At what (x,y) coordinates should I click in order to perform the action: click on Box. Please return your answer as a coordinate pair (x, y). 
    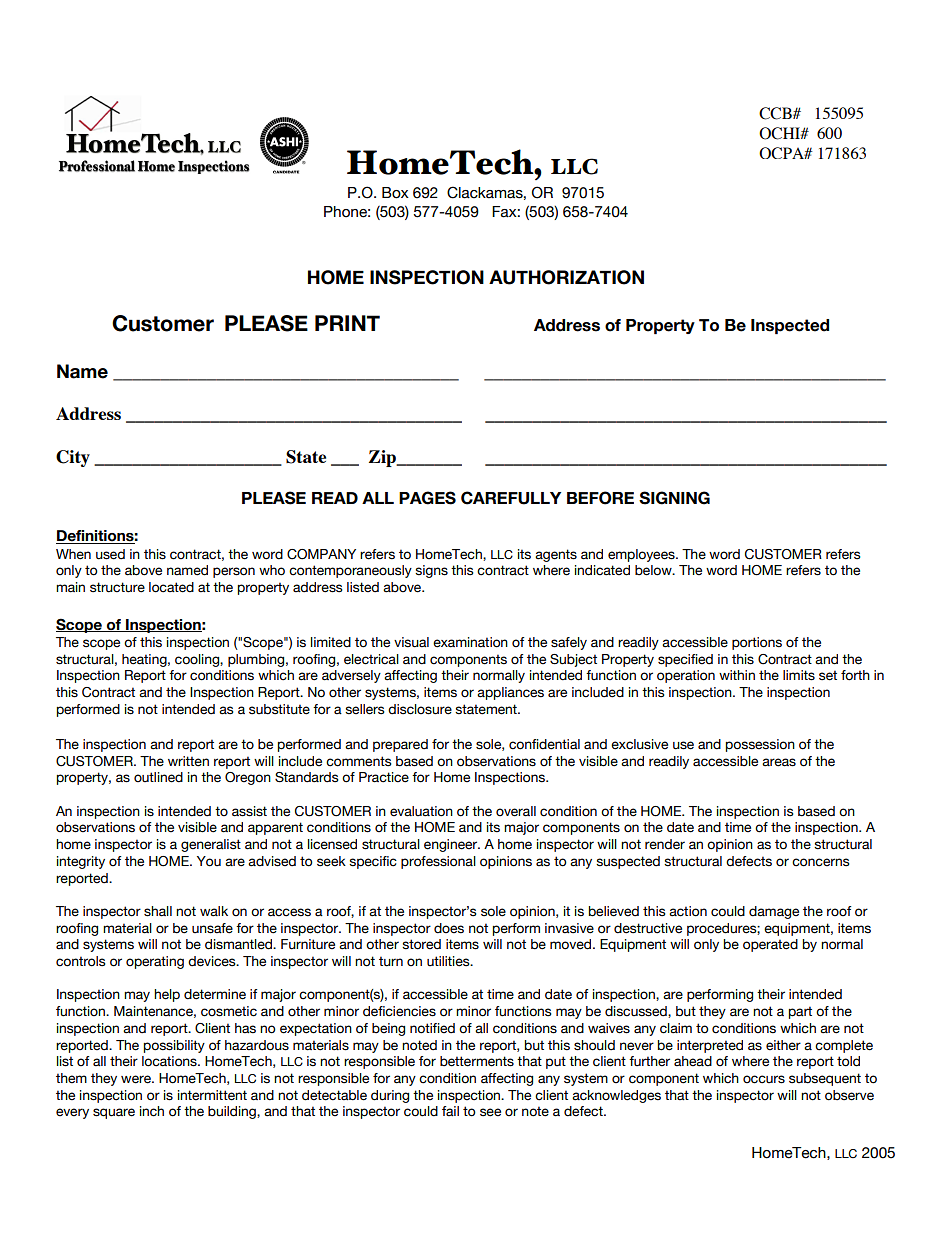
    Looking at the image, I should click on (395, 193).
